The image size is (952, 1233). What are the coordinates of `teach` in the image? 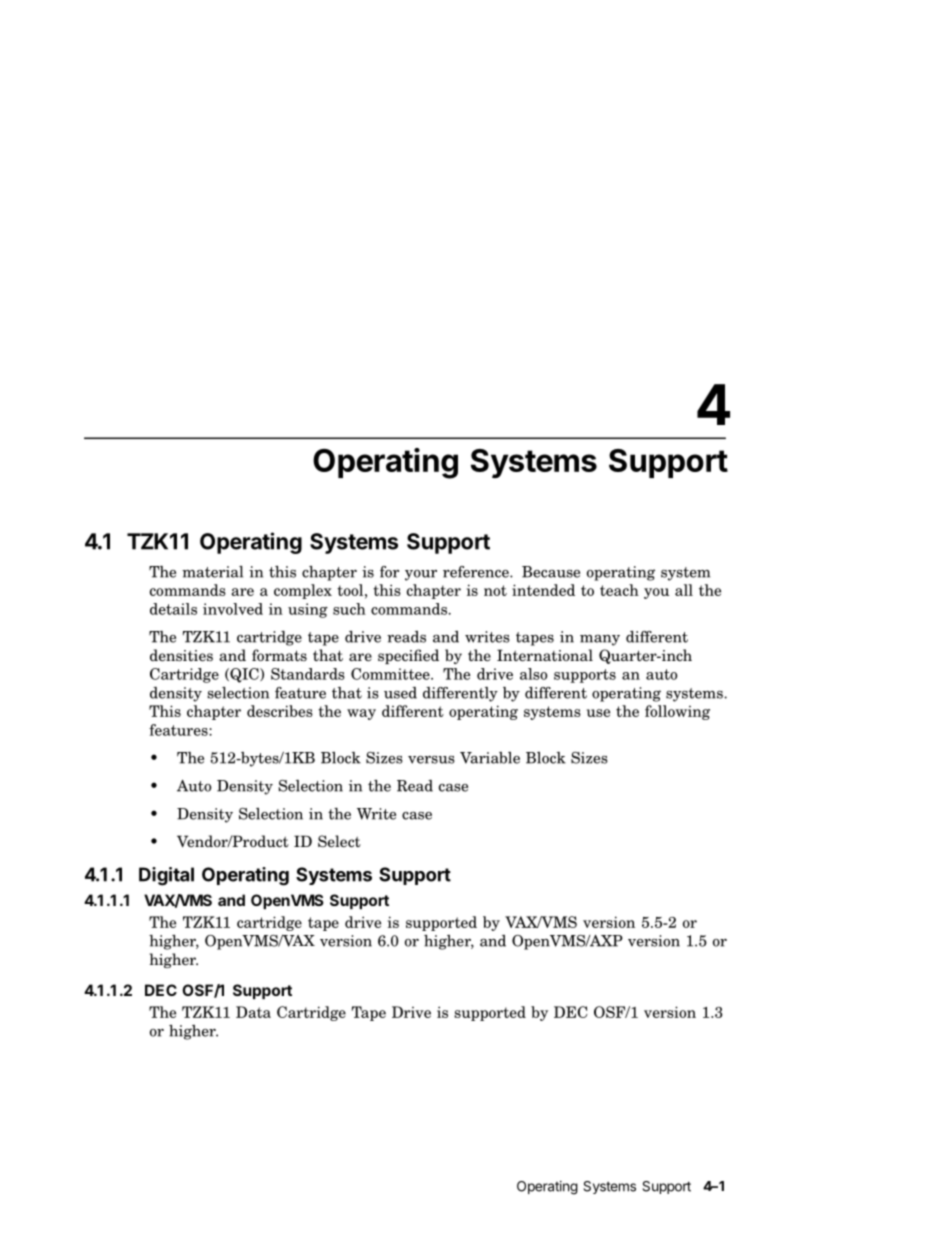 It's located at (619, 590).
